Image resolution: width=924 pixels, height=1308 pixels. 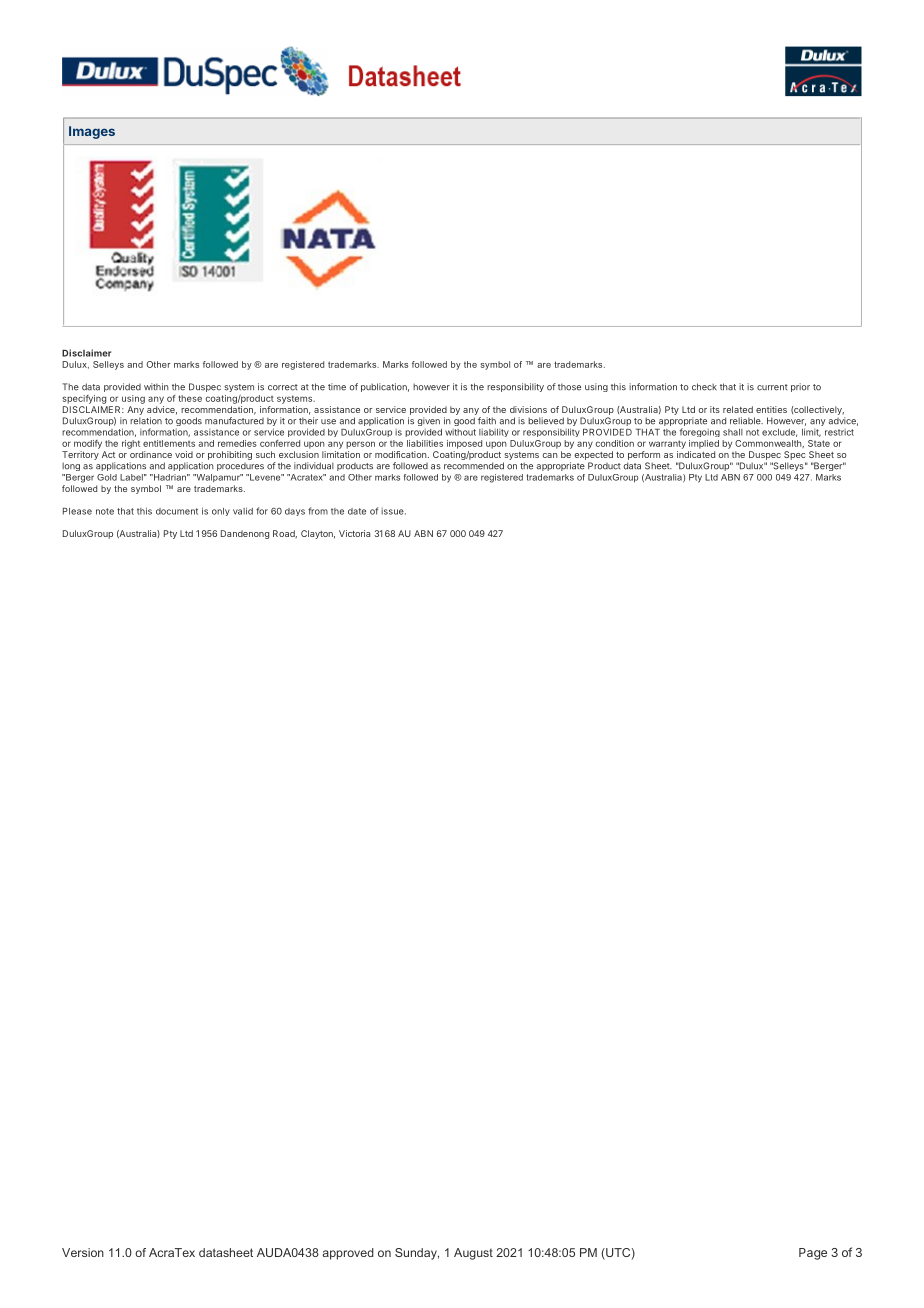 I want to click on Version, so click(x=83, y=1252).
